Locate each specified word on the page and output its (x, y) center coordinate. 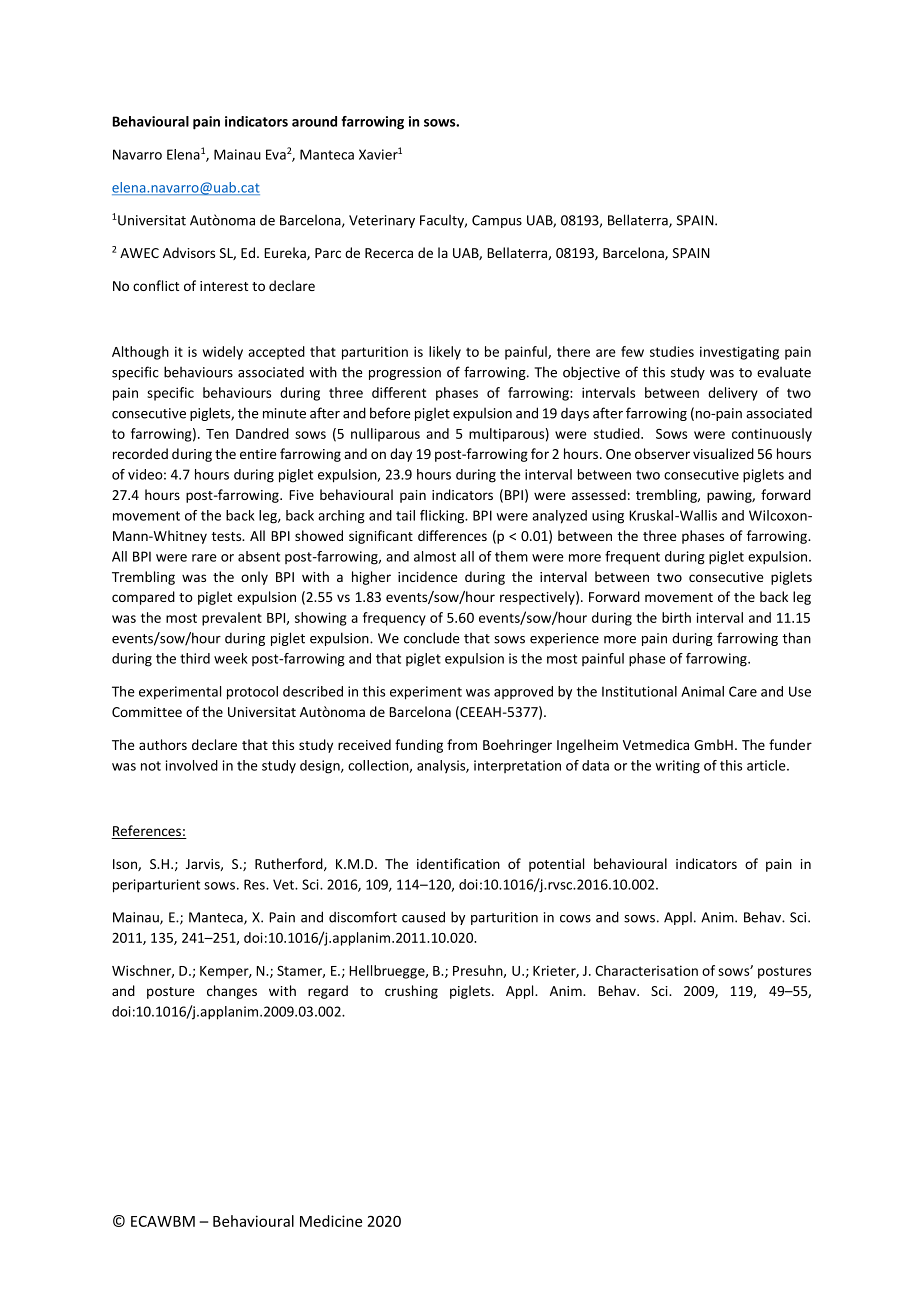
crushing (411, 992)
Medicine (331, 1221)
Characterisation (646, 970)
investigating (739, 353)
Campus (497, 221)
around (314, 121)
